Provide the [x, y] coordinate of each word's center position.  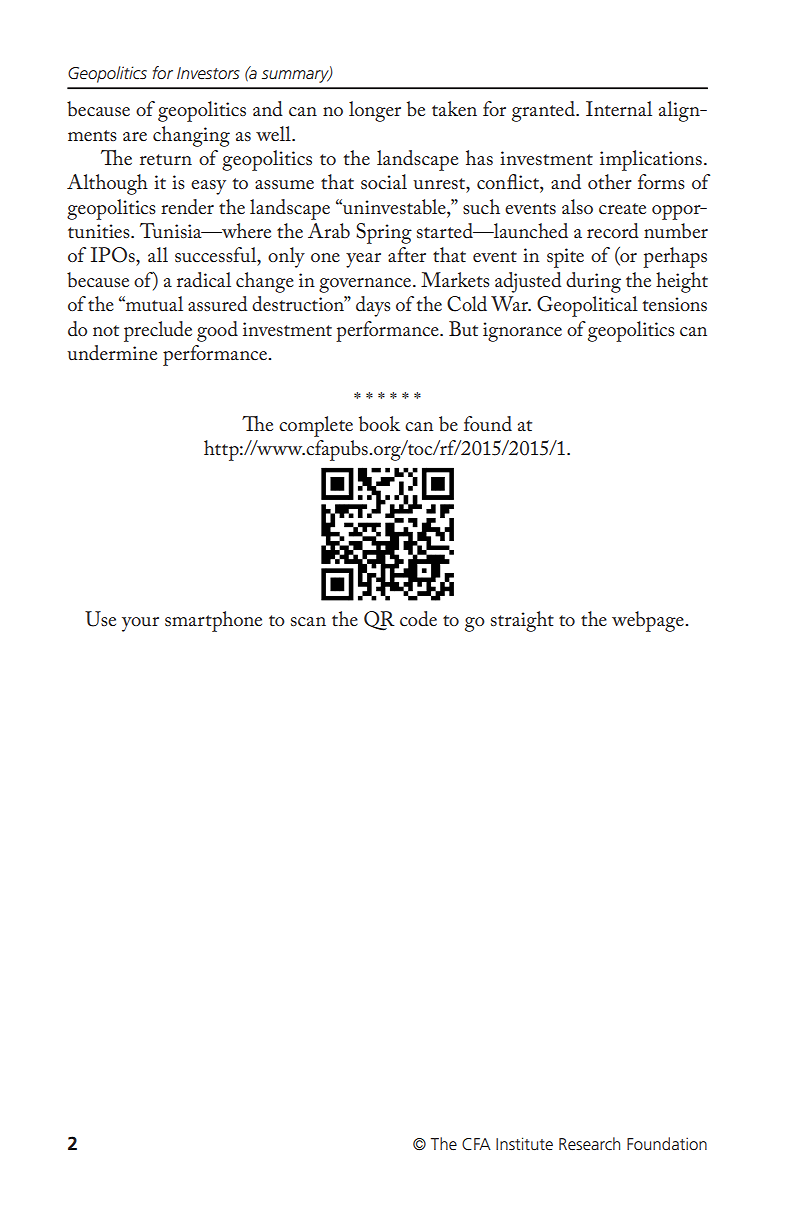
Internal [619, 109]
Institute [524, 1143]
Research [589, 1143]
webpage [649, 621]
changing [191, 136]
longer [375, 111]
